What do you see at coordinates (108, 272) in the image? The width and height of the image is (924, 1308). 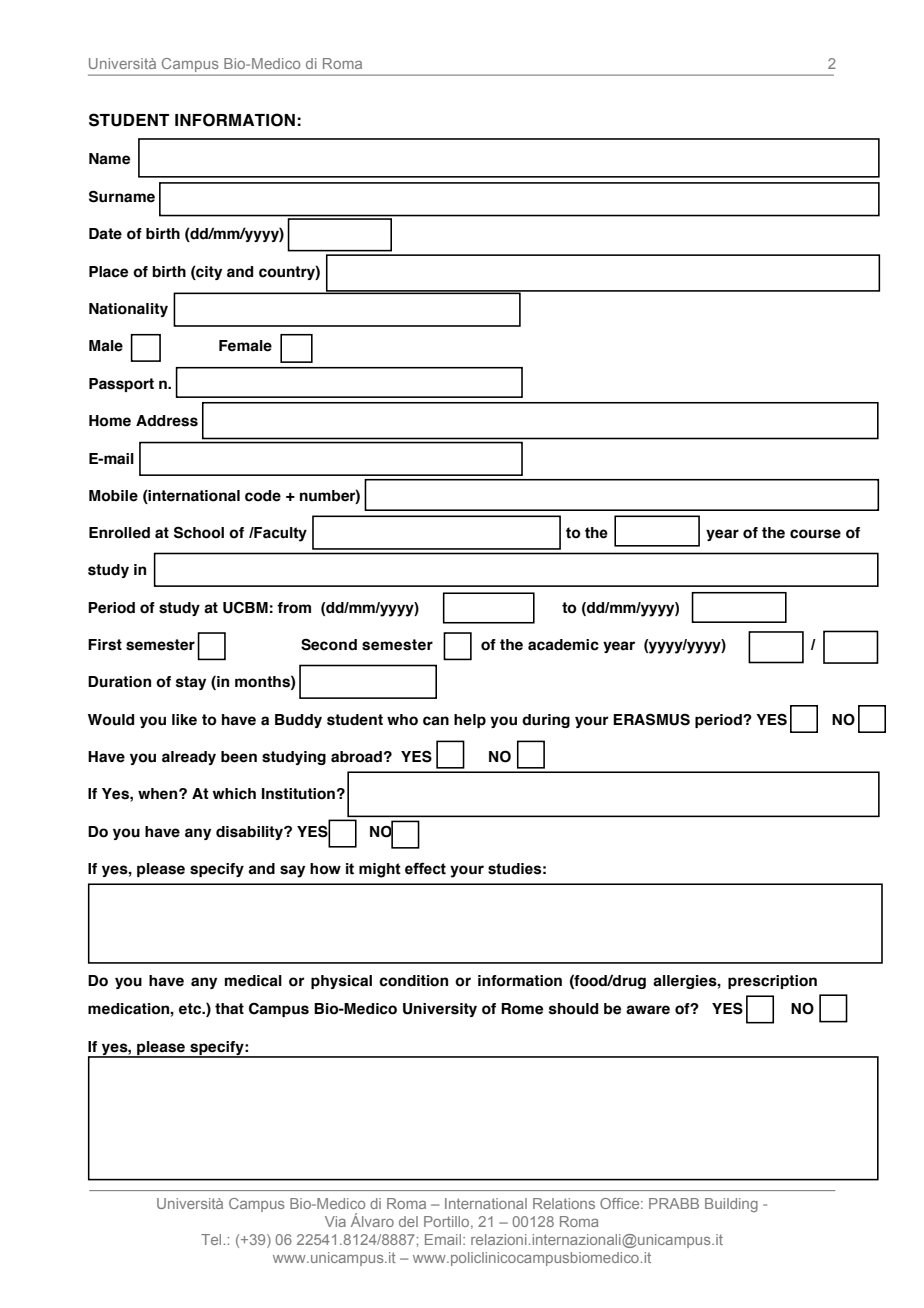 I see `Place` at bounding box center [108, 272].
